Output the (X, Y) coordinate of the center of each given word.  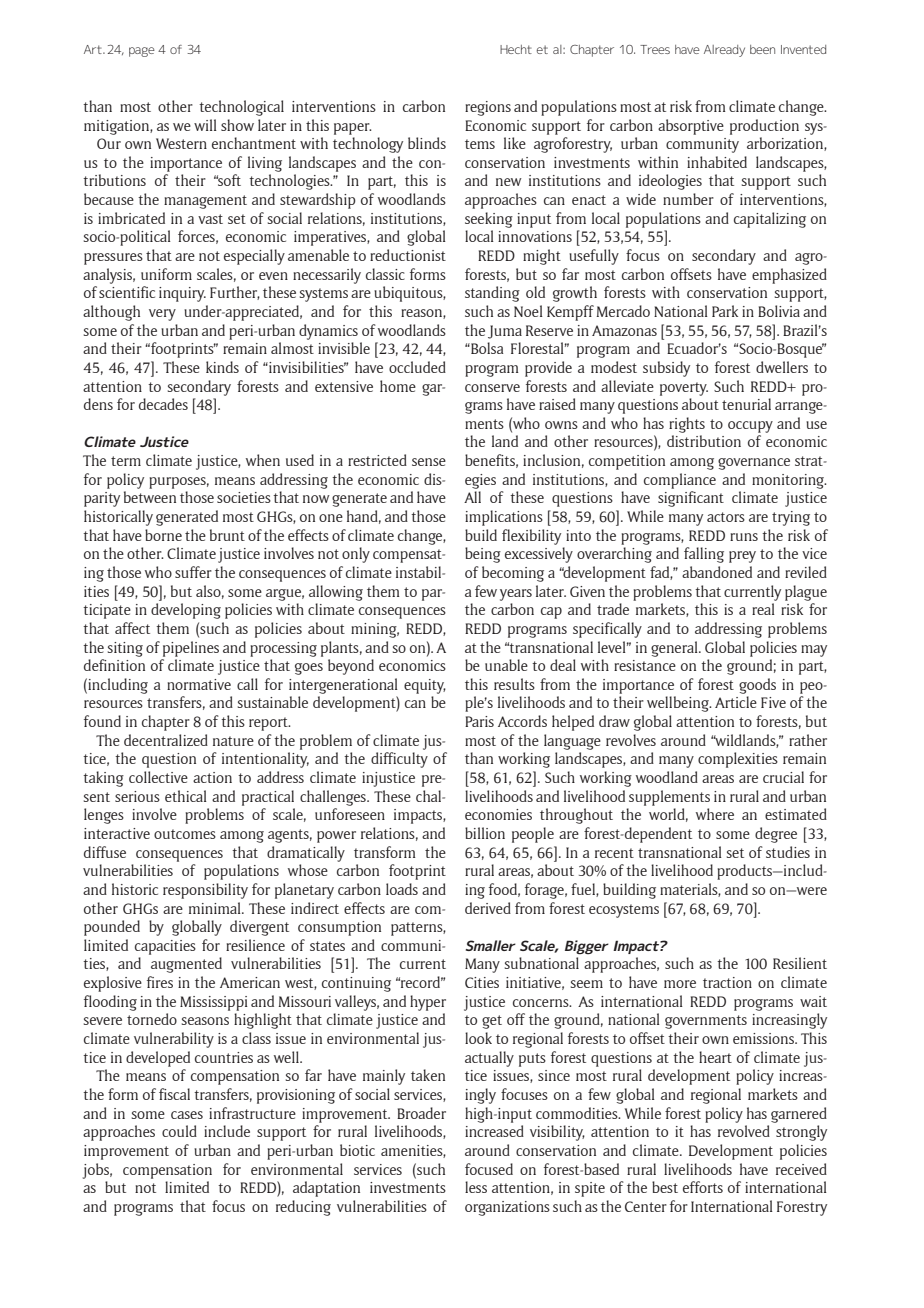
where (715, 814)
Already (724, 51)
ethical (186, 796)
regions (488, 108)
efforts (703, 1187)
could (179, 1131)
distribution (704, 441)
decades (163, 404)
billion (485, 833)
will (205, 125)
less (476, 1187)
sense (429, 462)
